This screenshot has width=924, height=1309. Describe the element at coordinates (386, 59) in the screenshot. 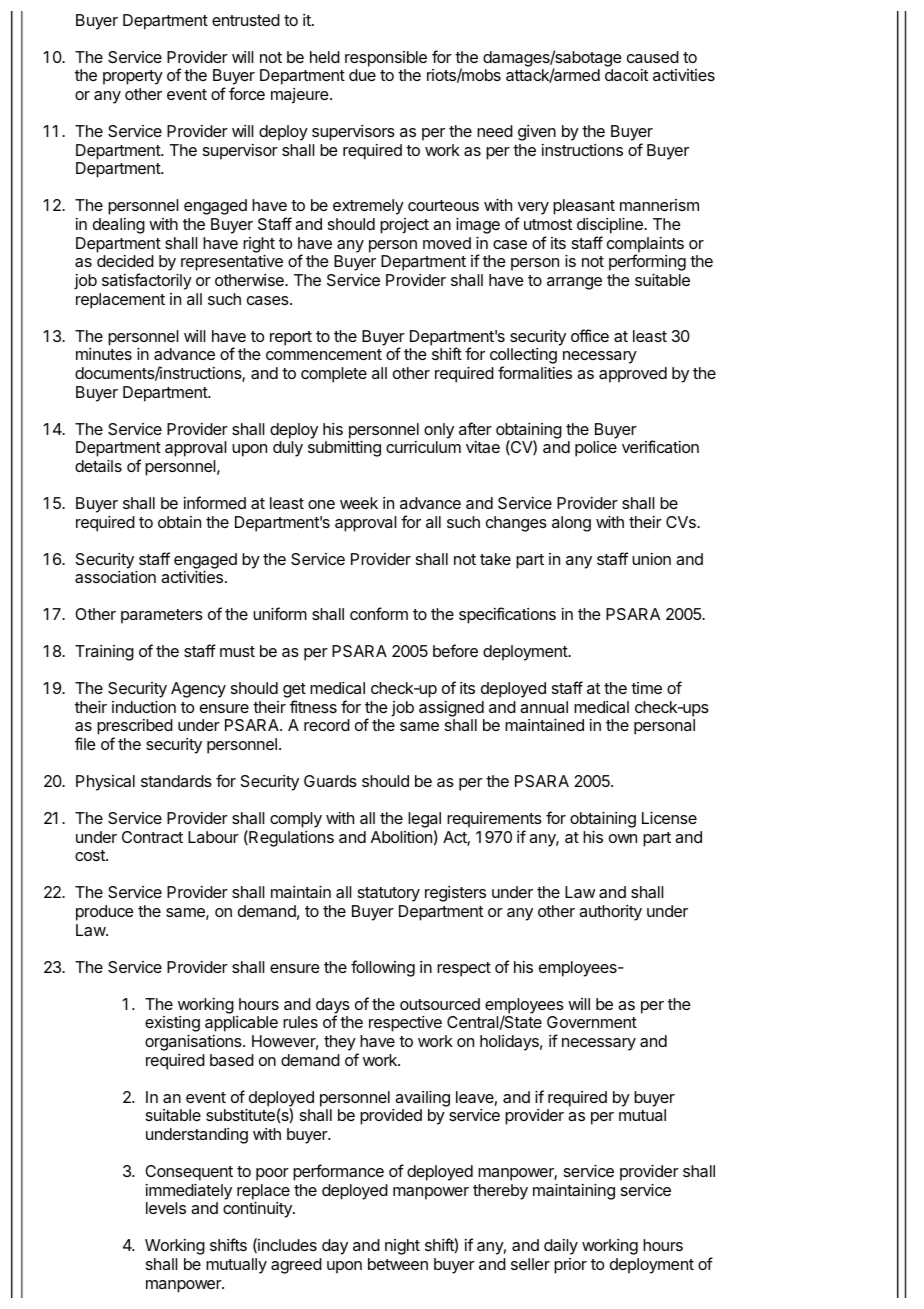

I see `responsible` at that location.
